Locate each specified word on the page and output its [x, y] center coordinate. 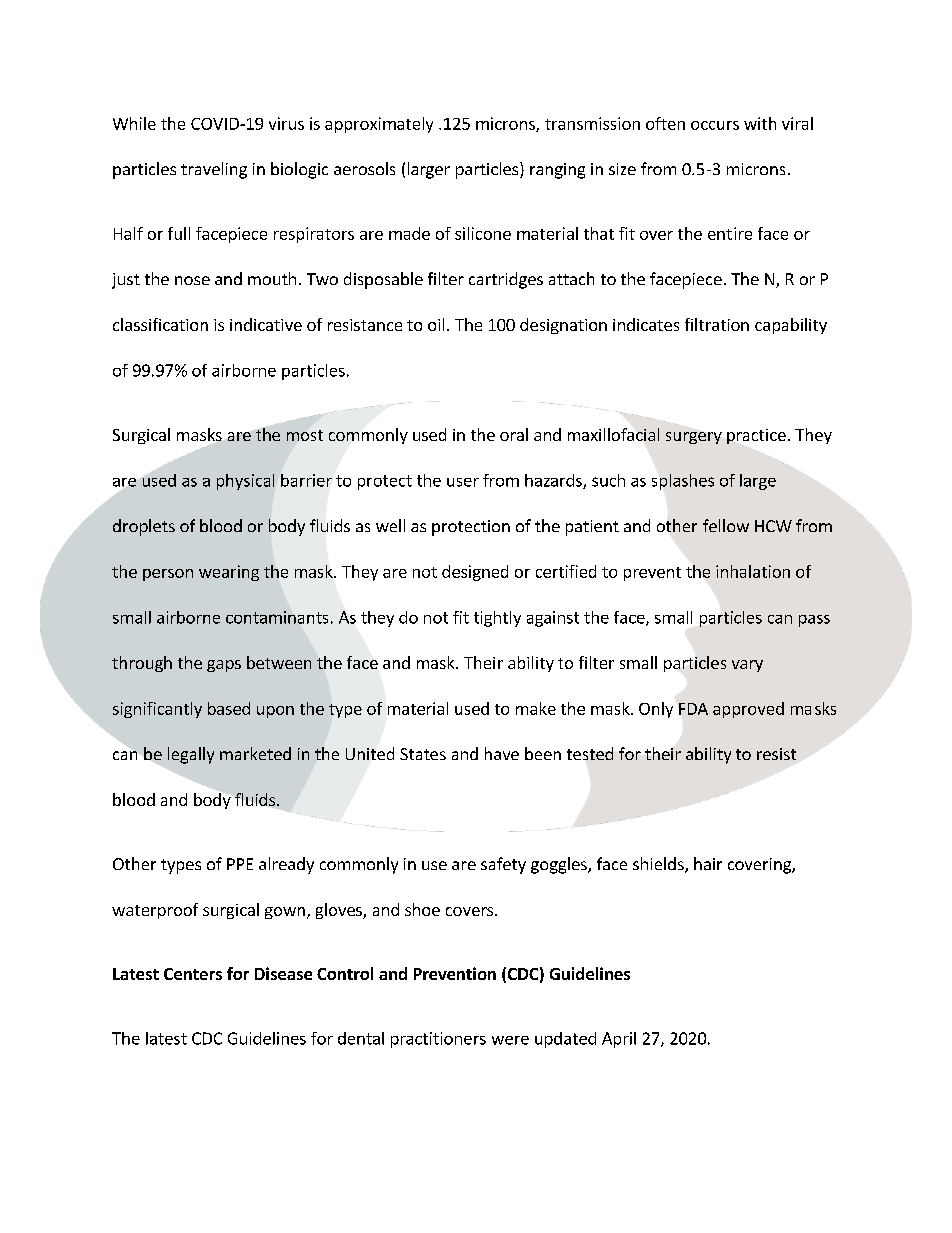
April [619, 1040]
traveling [214, 170]
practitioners [438, 1040]
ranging [557, 171]
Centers [193, 974]
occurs [715, 125]
